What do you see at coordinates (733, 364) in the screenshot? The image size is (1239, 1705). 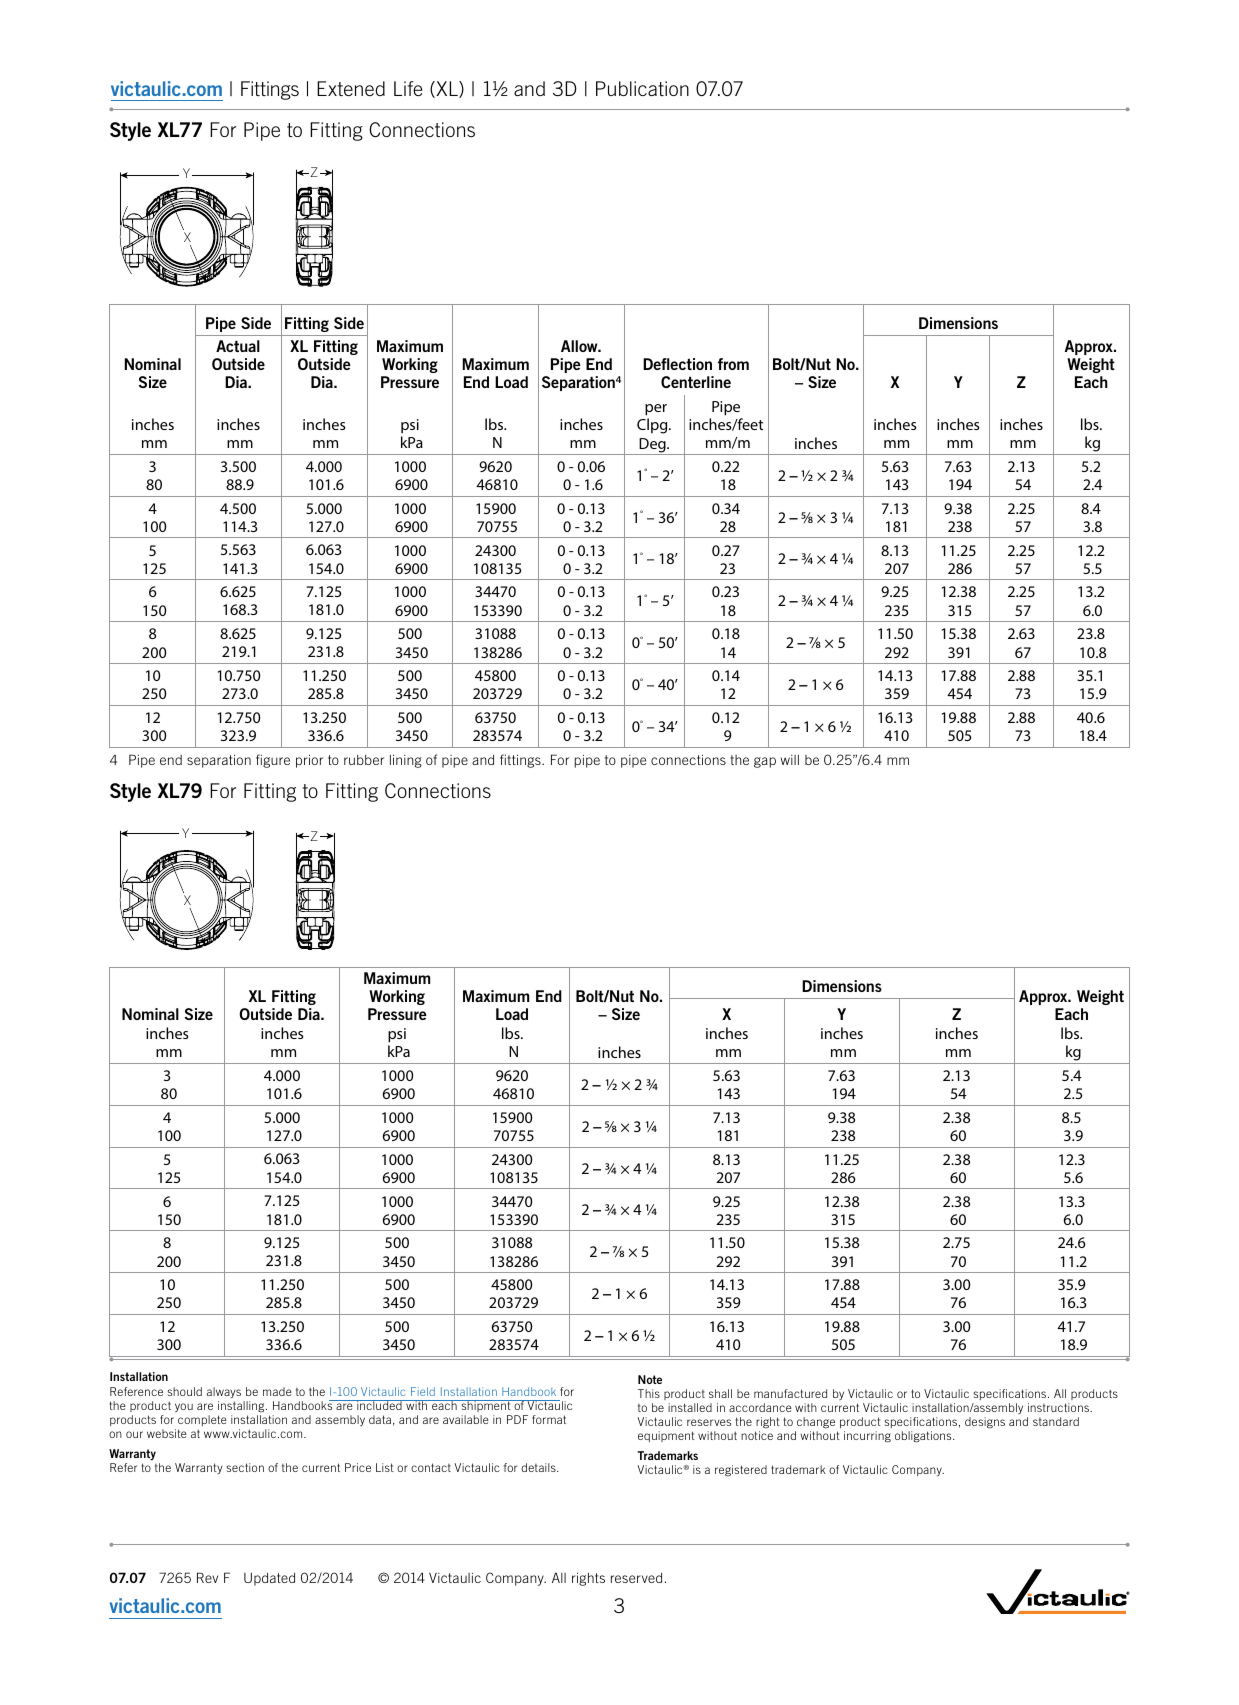 I see `from` at bounding box center [733, 364].
